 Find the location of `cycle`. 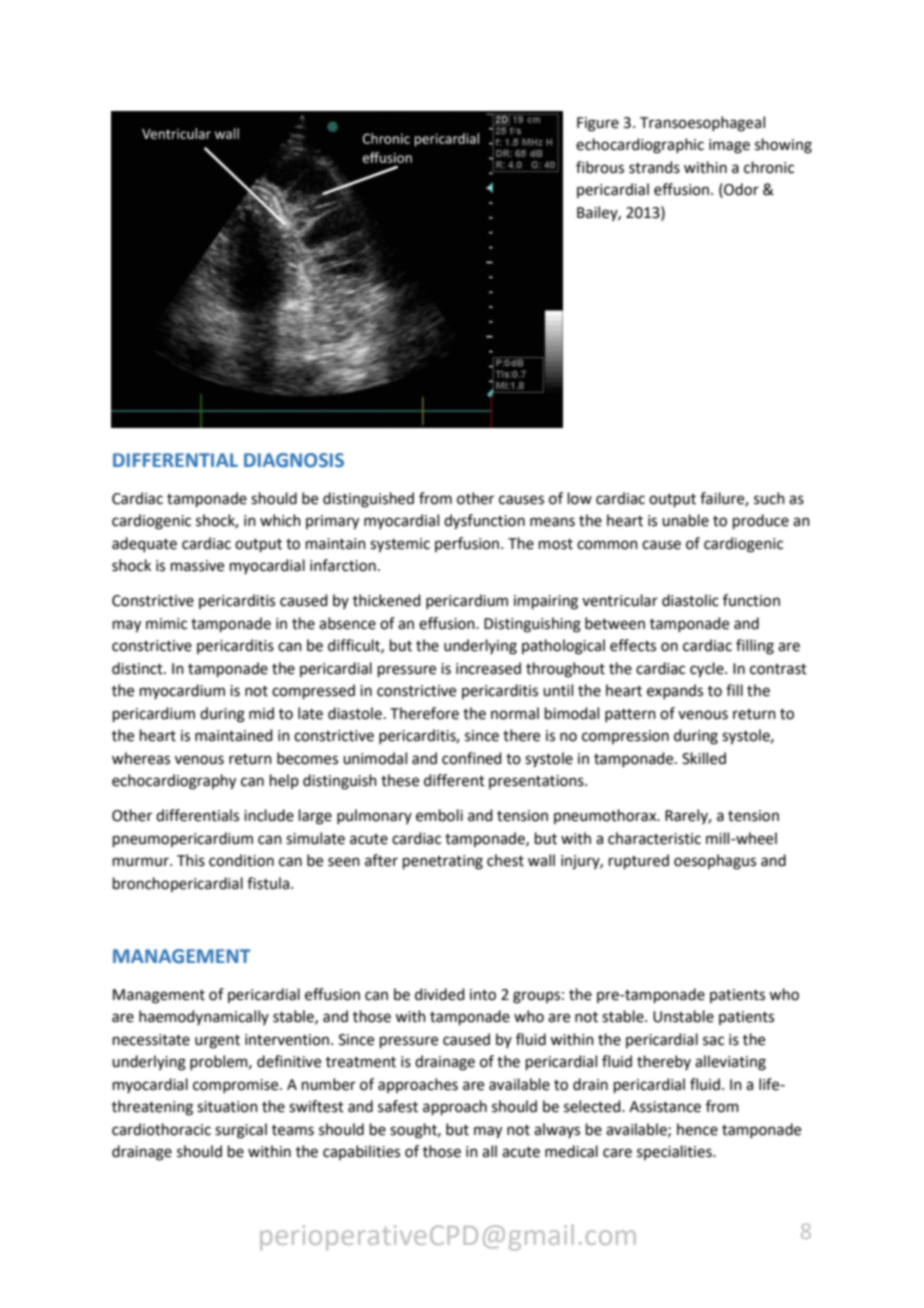

cycle is located at coordinates (708, 670).
